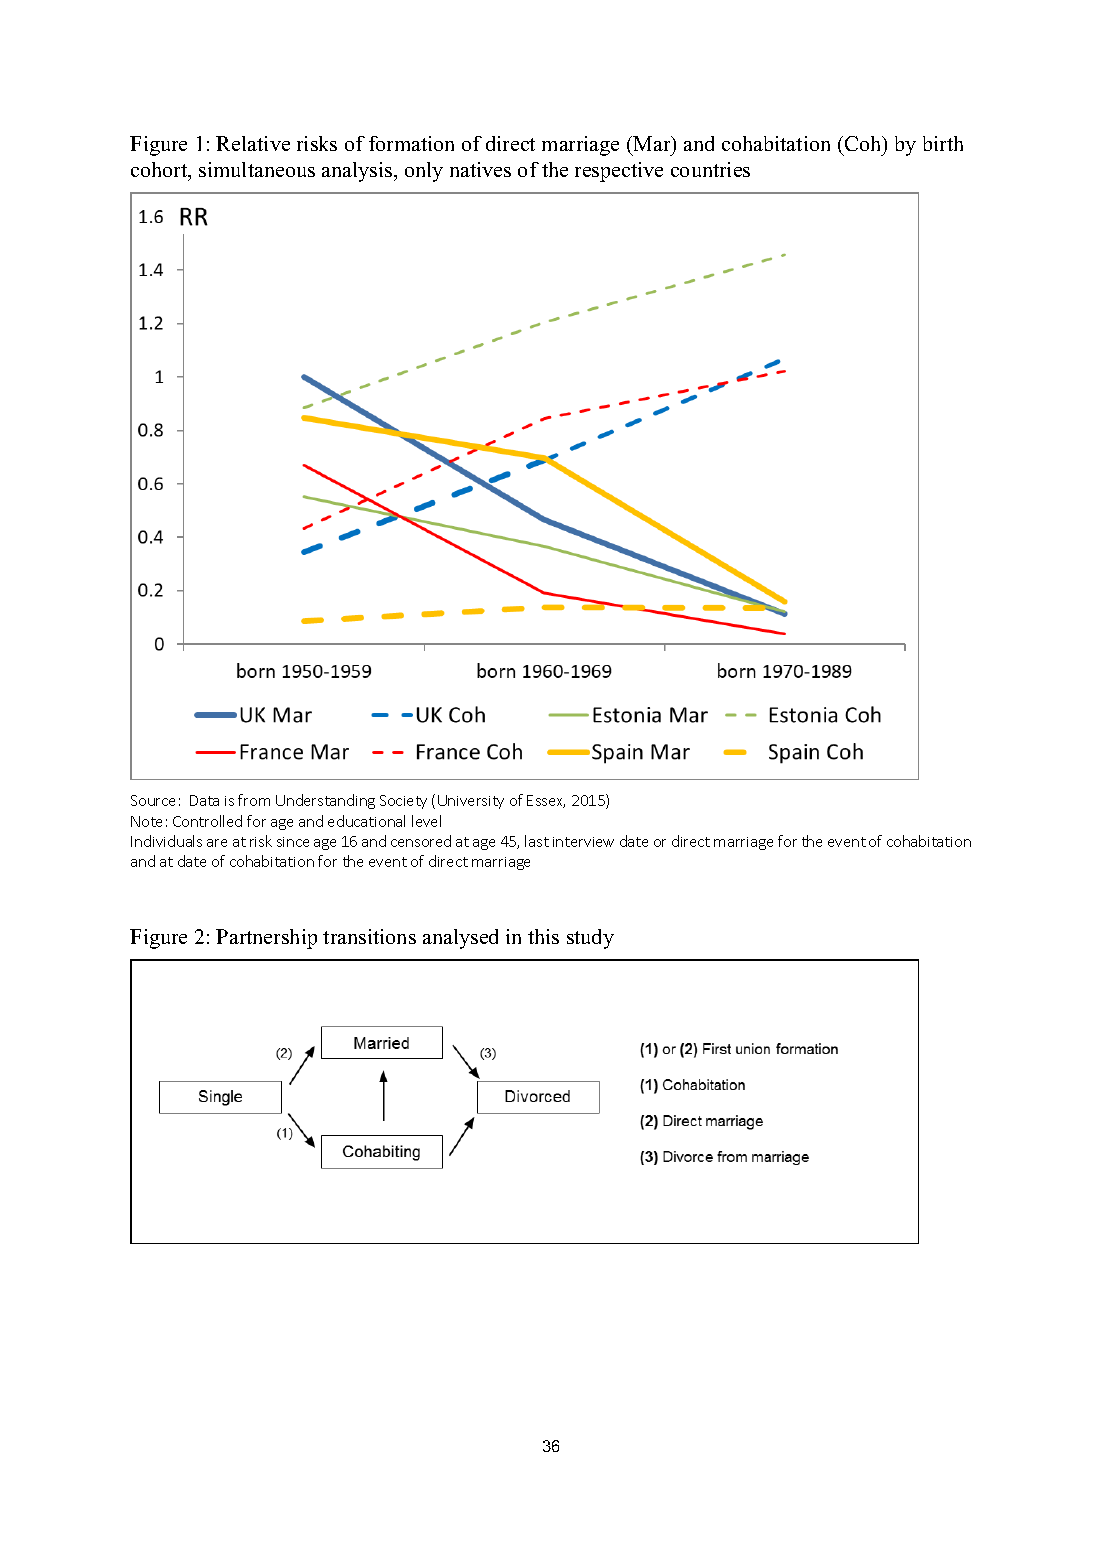 Image resolution: width=1103 pixels, height=1560 pixels. I want to click on birth, so click(943, 143).
